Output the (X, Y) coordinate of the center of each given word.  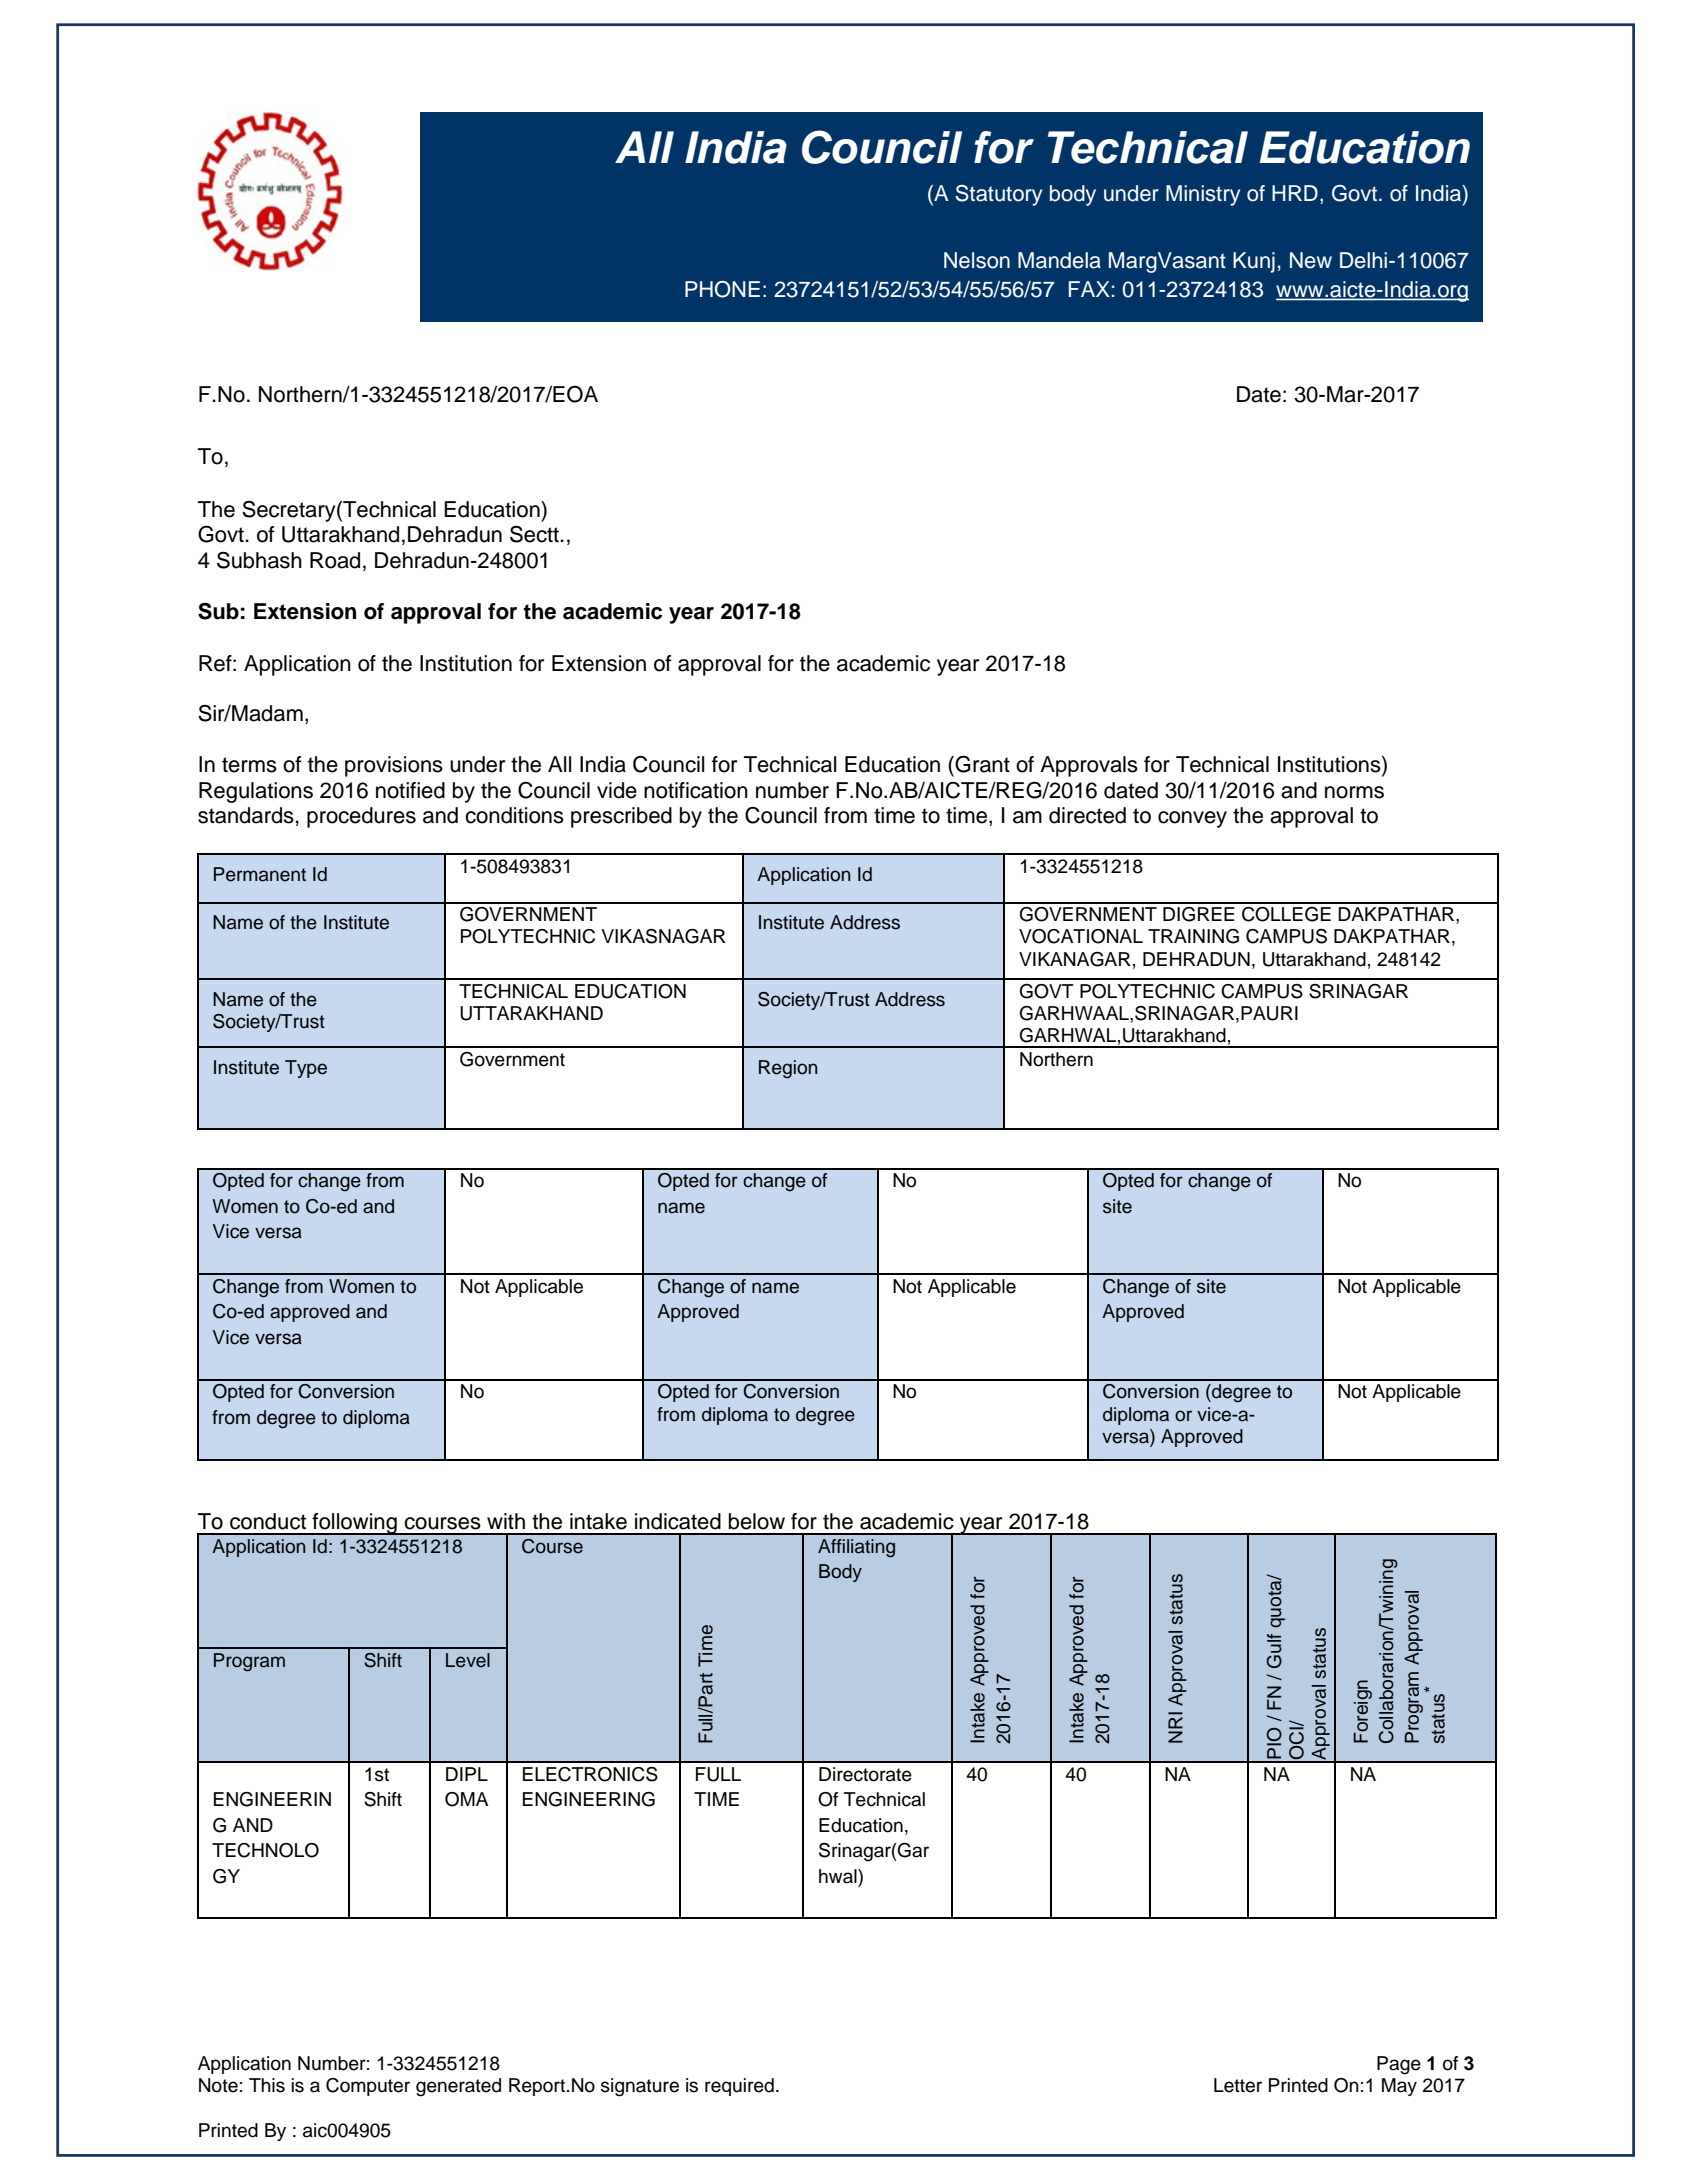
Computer (368, 2087)
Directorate (865, 1774)
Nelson (977, 260)
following (354, 1524)
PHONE (722, 289)
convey (1192, 819)
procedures (361, 817)
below (757, 1521)
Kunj (1254, 262)
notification (696, 790)
